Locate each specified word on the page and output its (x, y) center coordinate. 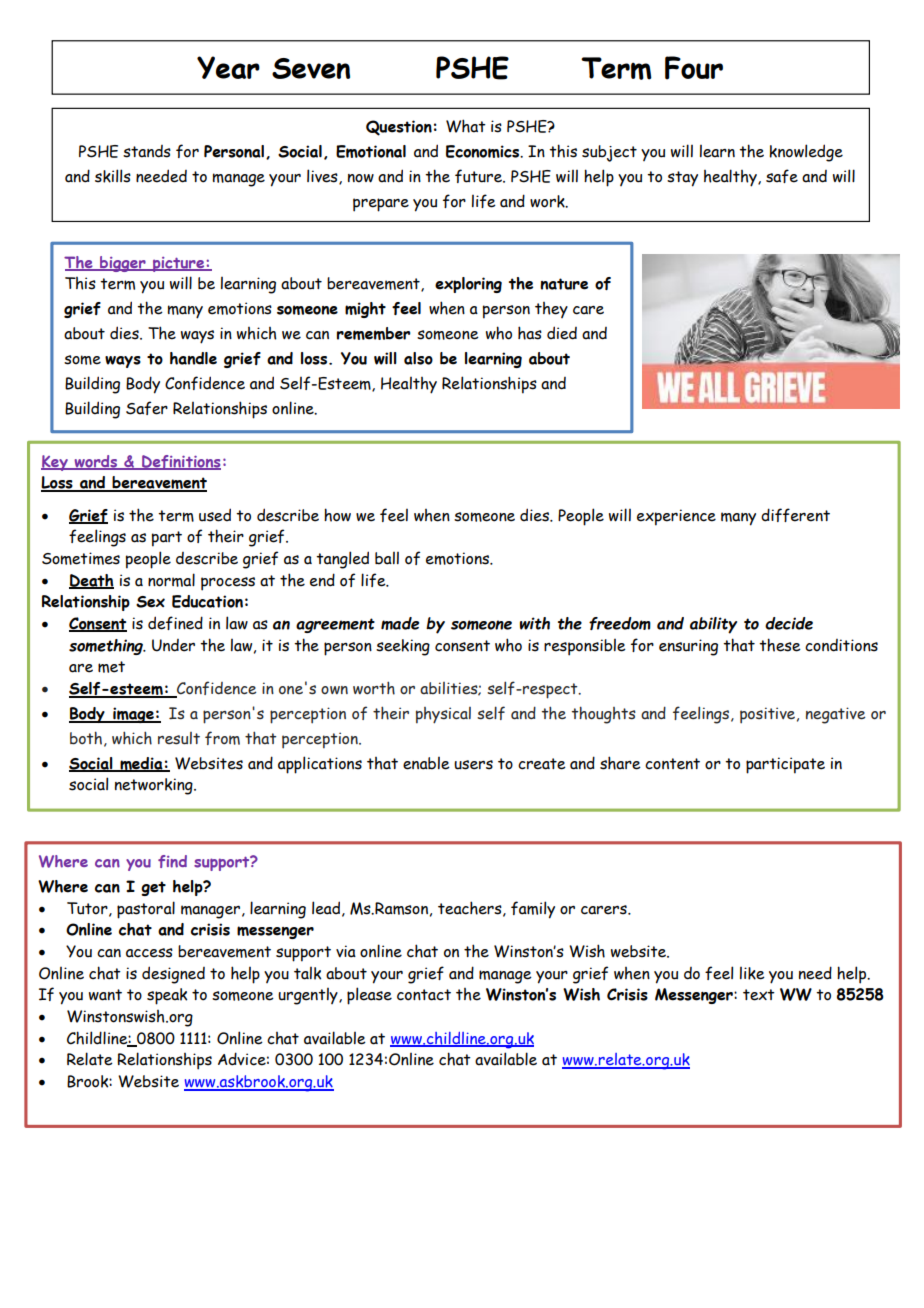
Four (694, 68)
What (466, 126)
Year (228, 67)
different (795, 515)
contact (424, 995)
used (215, 515)
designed (173, 975)
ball (387, 558)
